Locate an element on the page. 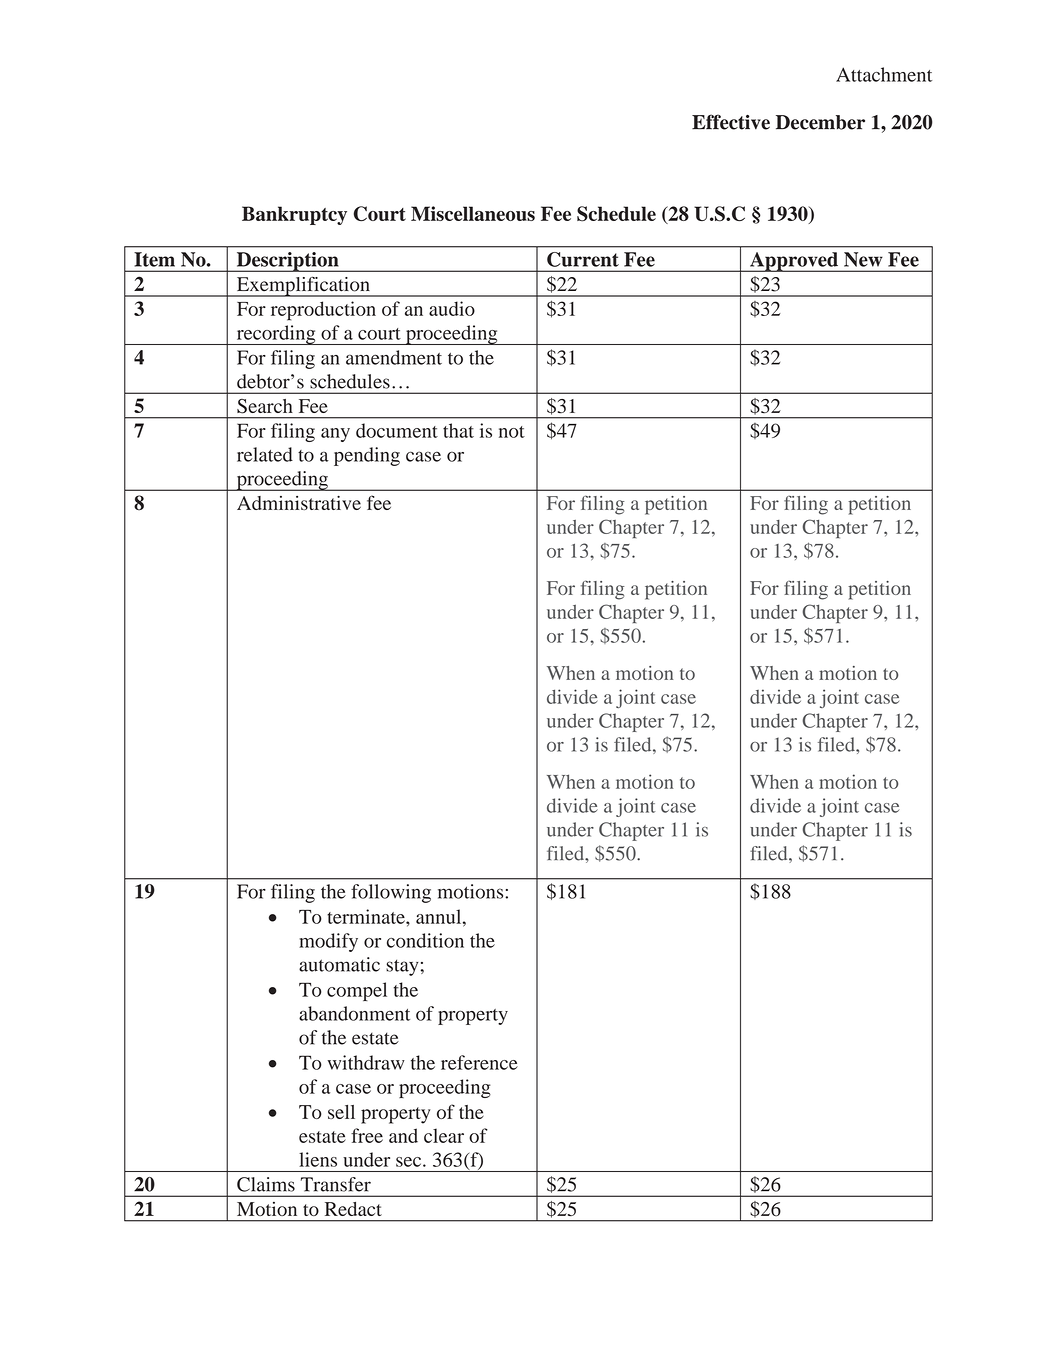 The width and height of the document is (1057, 1368). audio is located at coordinates (452, 308).
